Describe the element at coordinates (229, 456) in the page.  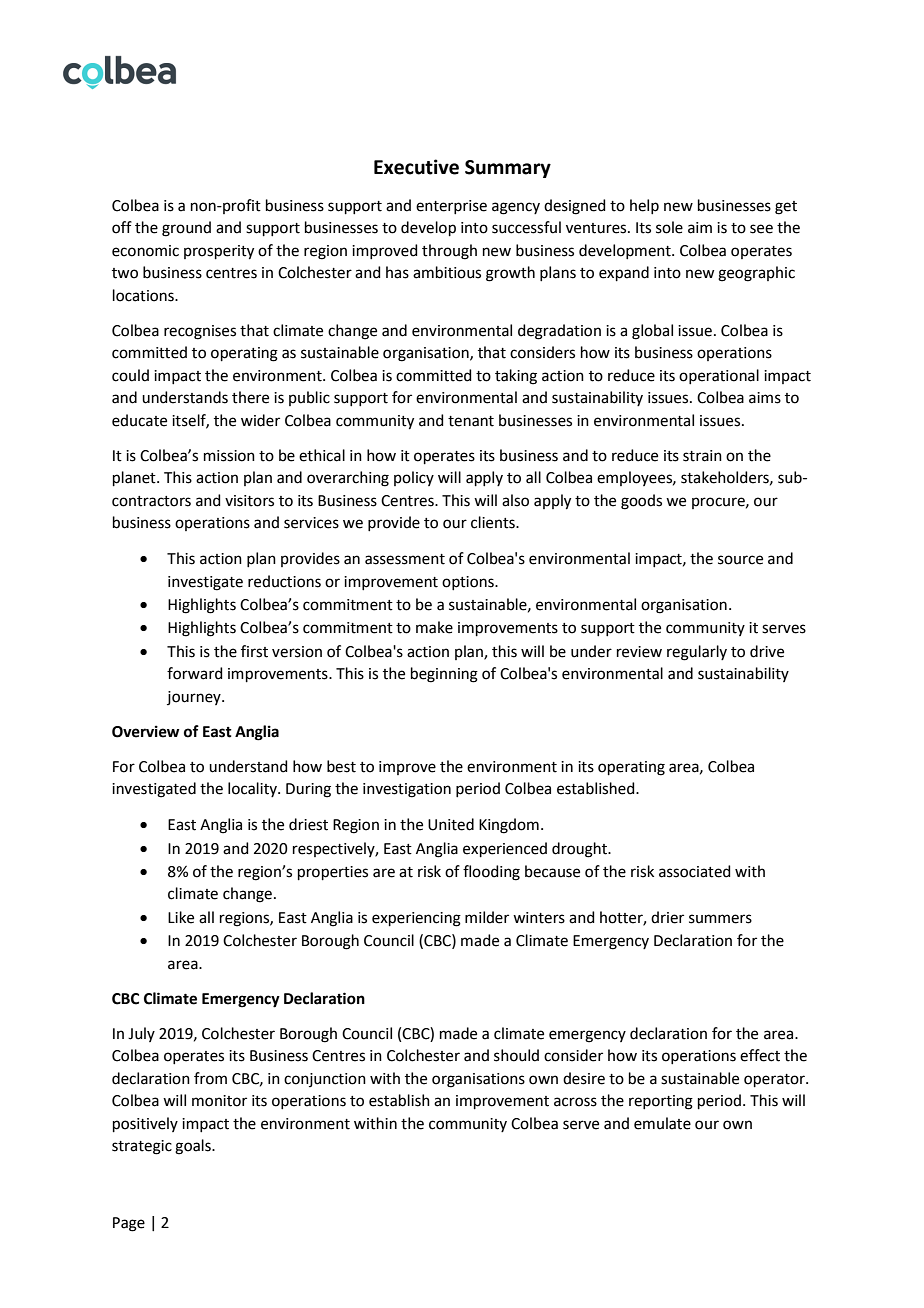
I see `mission` at that location.
